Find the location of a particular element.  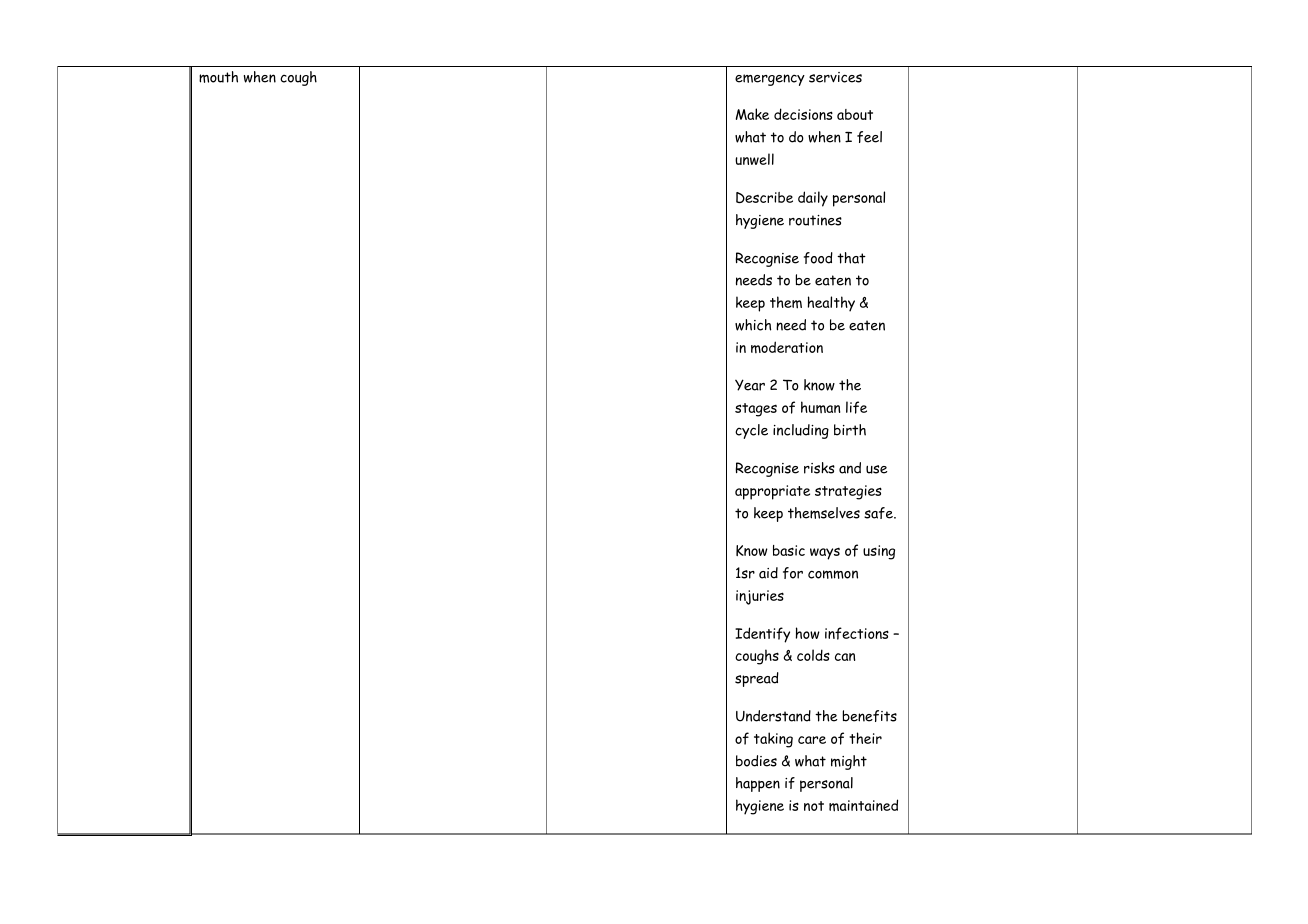

decisions is located at coordinates (803, 114).
